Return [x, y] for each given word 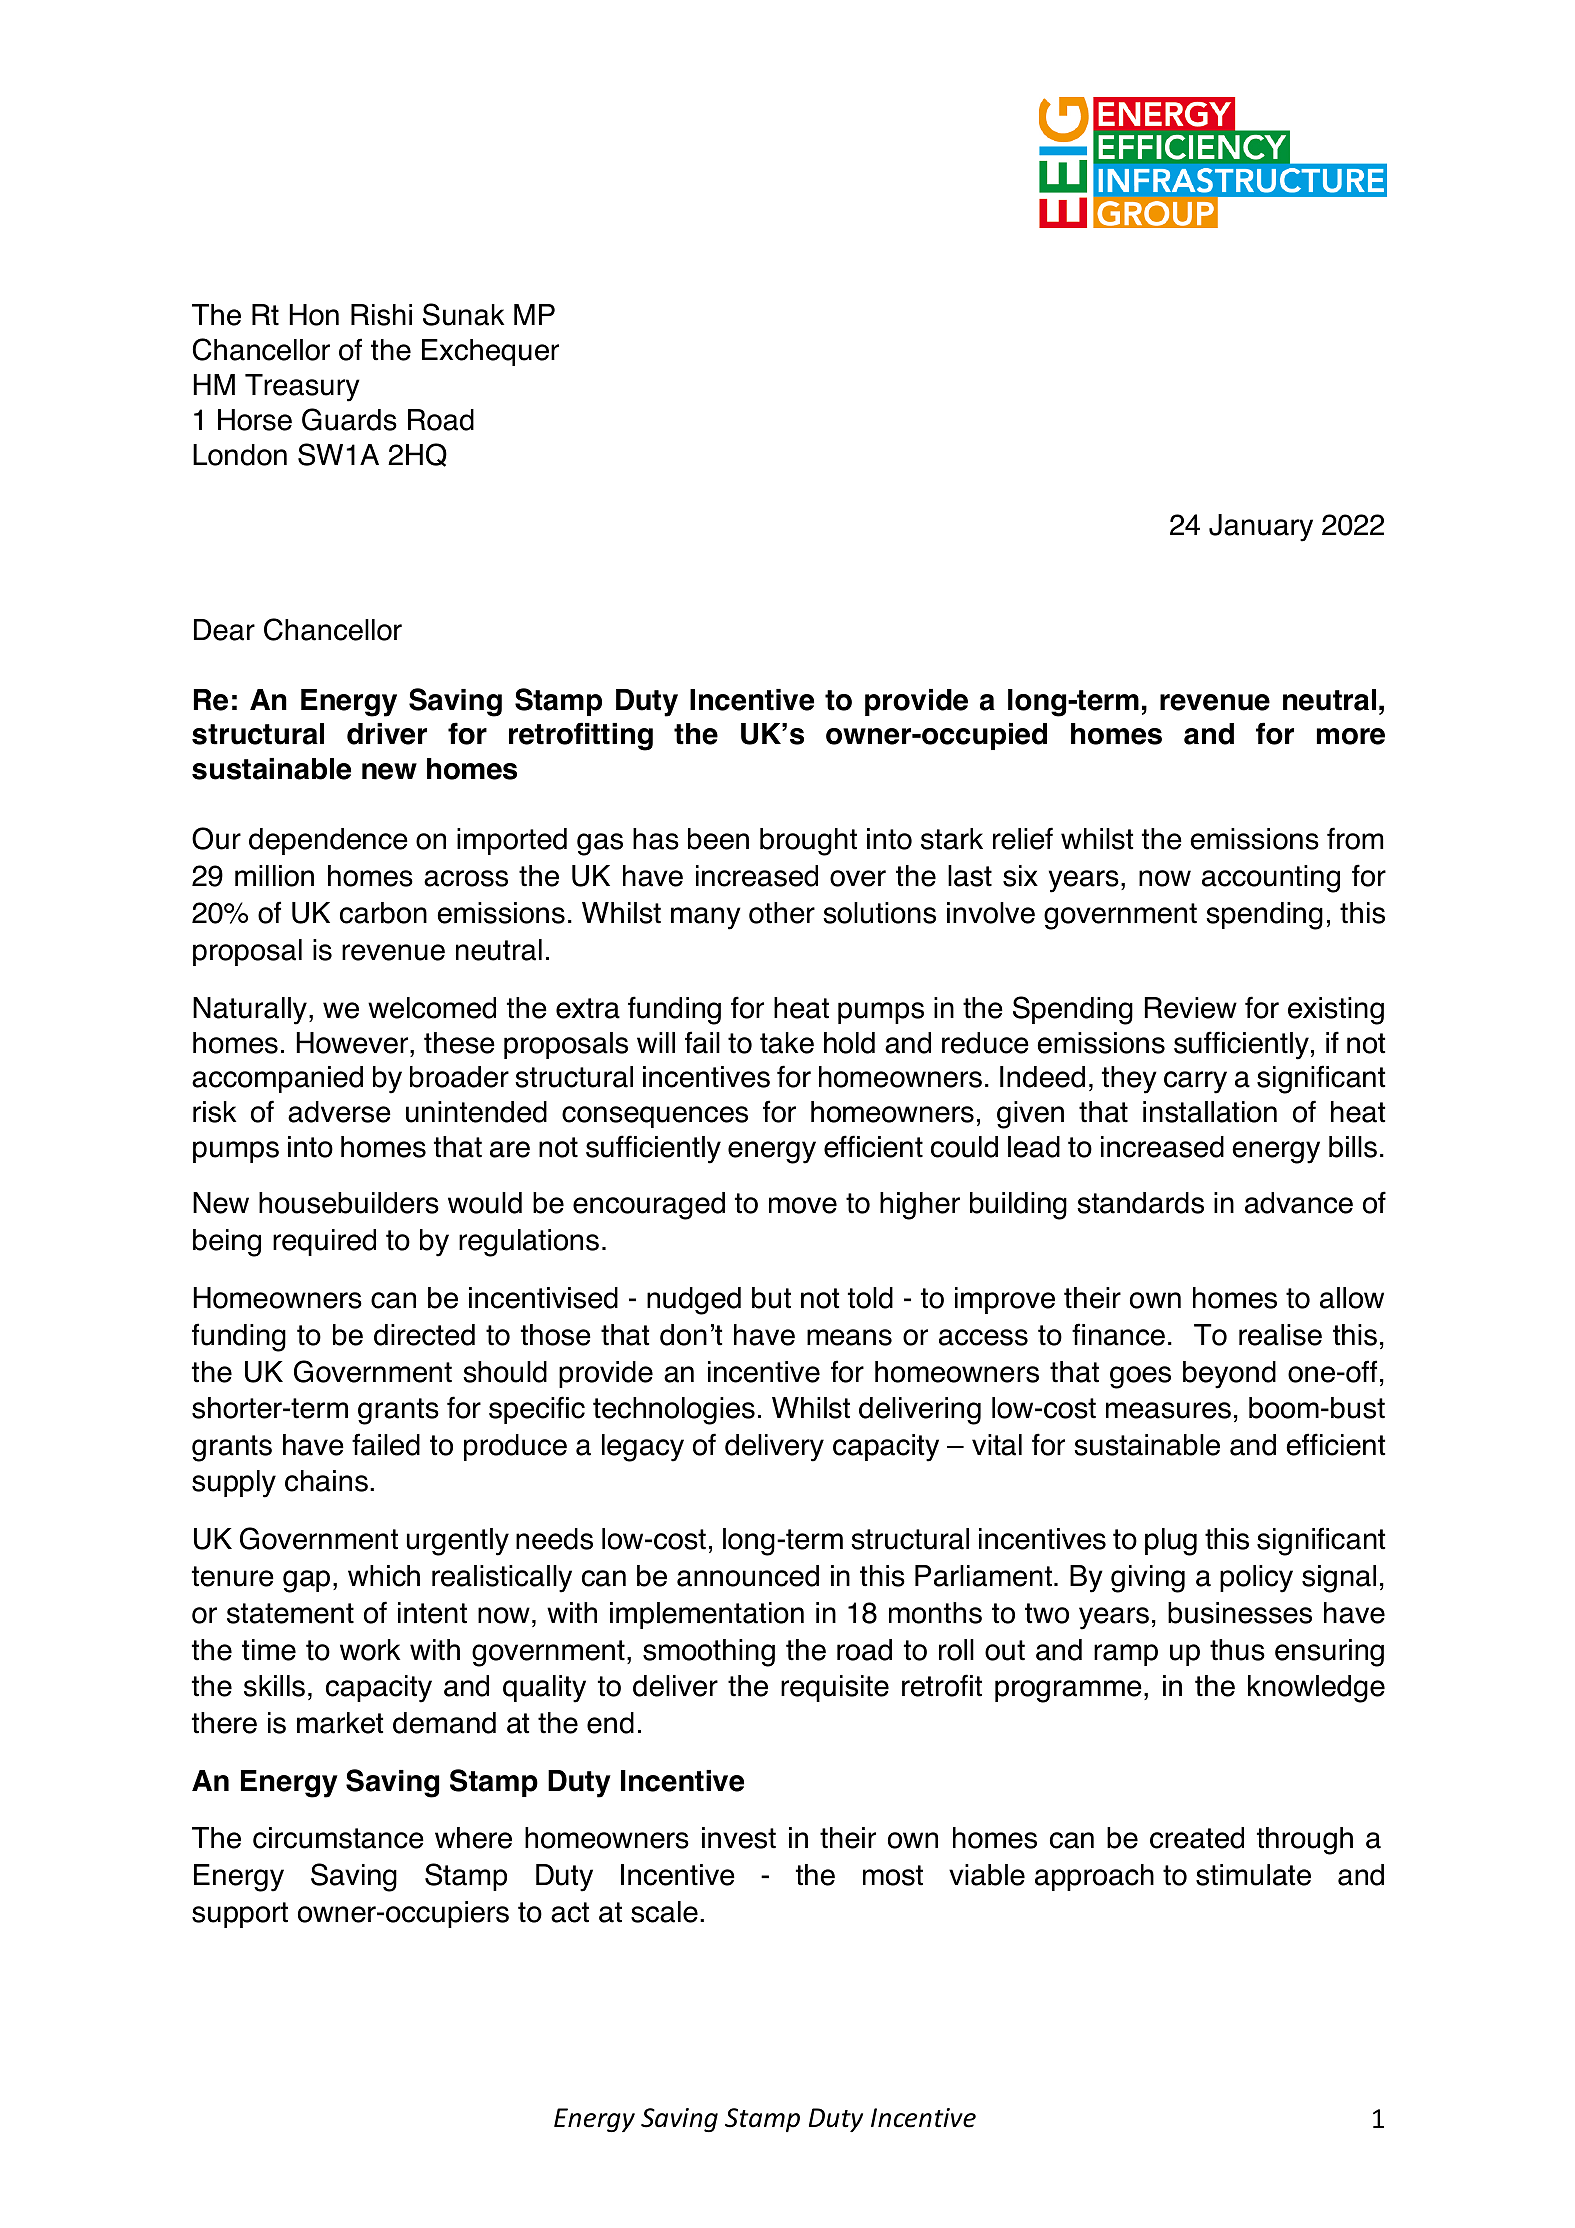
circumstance [338, 1838]
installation [1210, 1112]
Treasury [302, 388]
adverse [339, 1112]
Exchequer [490, 352]
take [787, 1043]
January [1261, 528]
